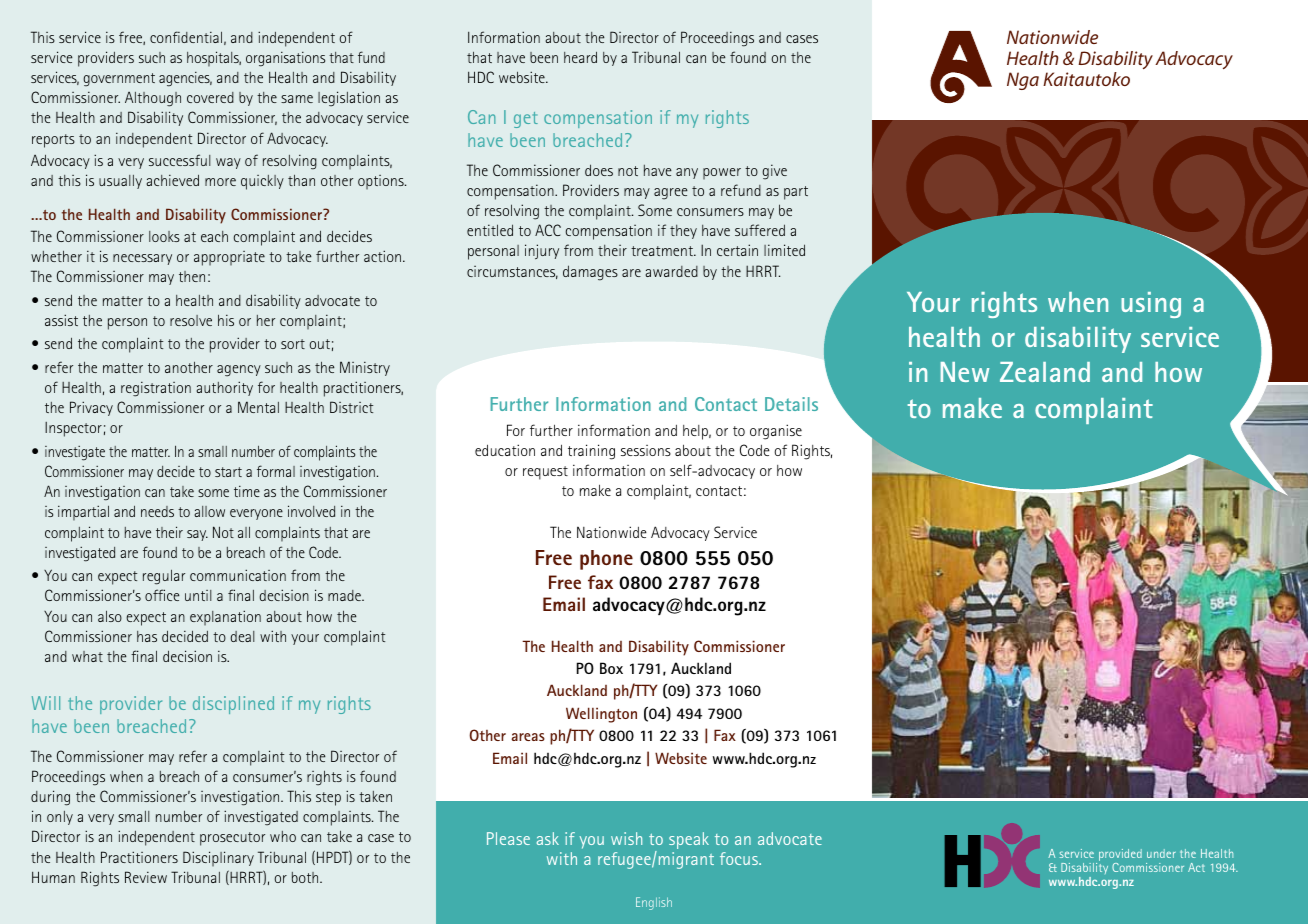  Describe the element at coordinates (1023, 81) in the image. I see `Nga` at that location.
